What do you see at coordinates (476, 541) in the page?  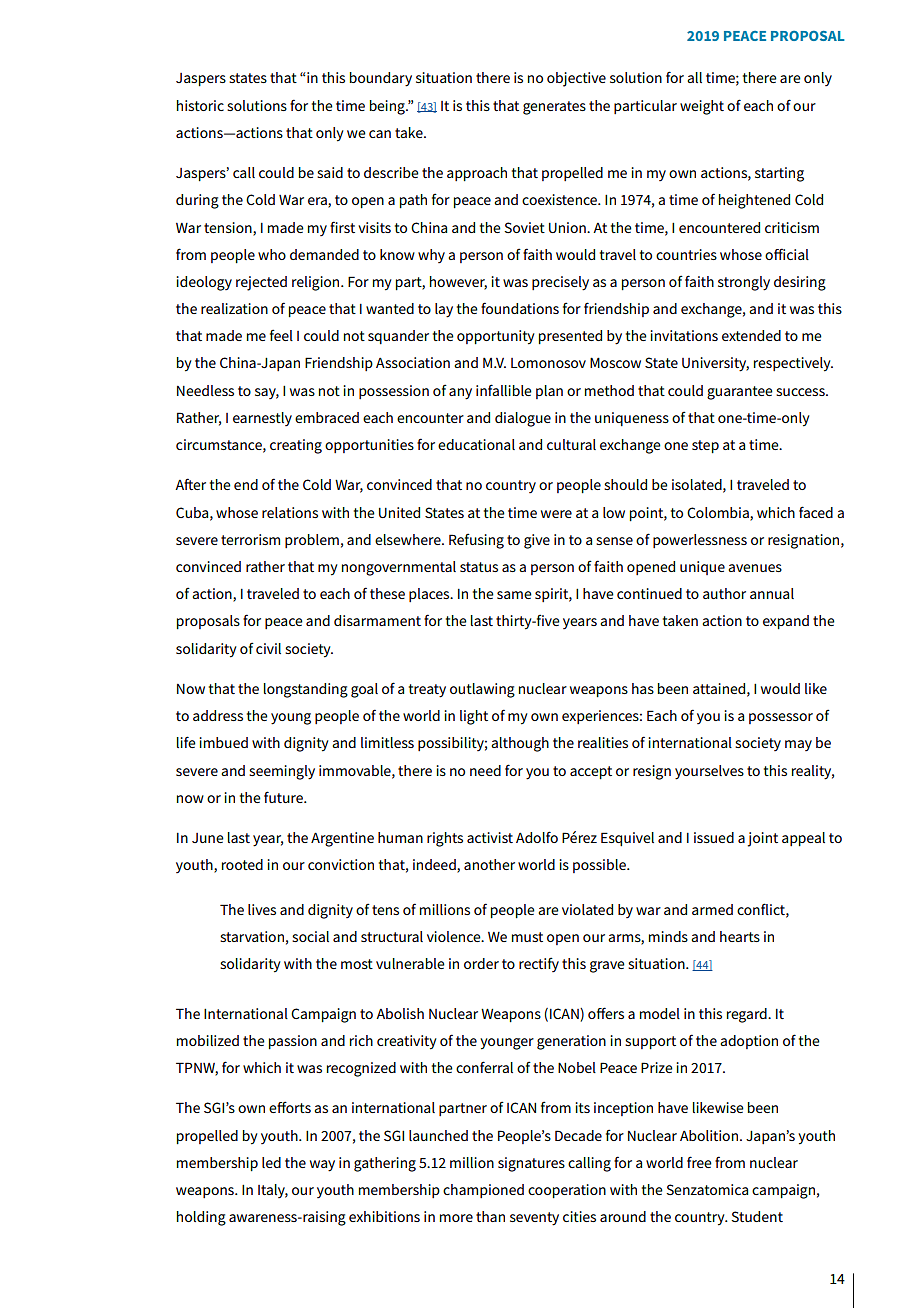 I see `Refusing` at bounding box center [476, 541].
